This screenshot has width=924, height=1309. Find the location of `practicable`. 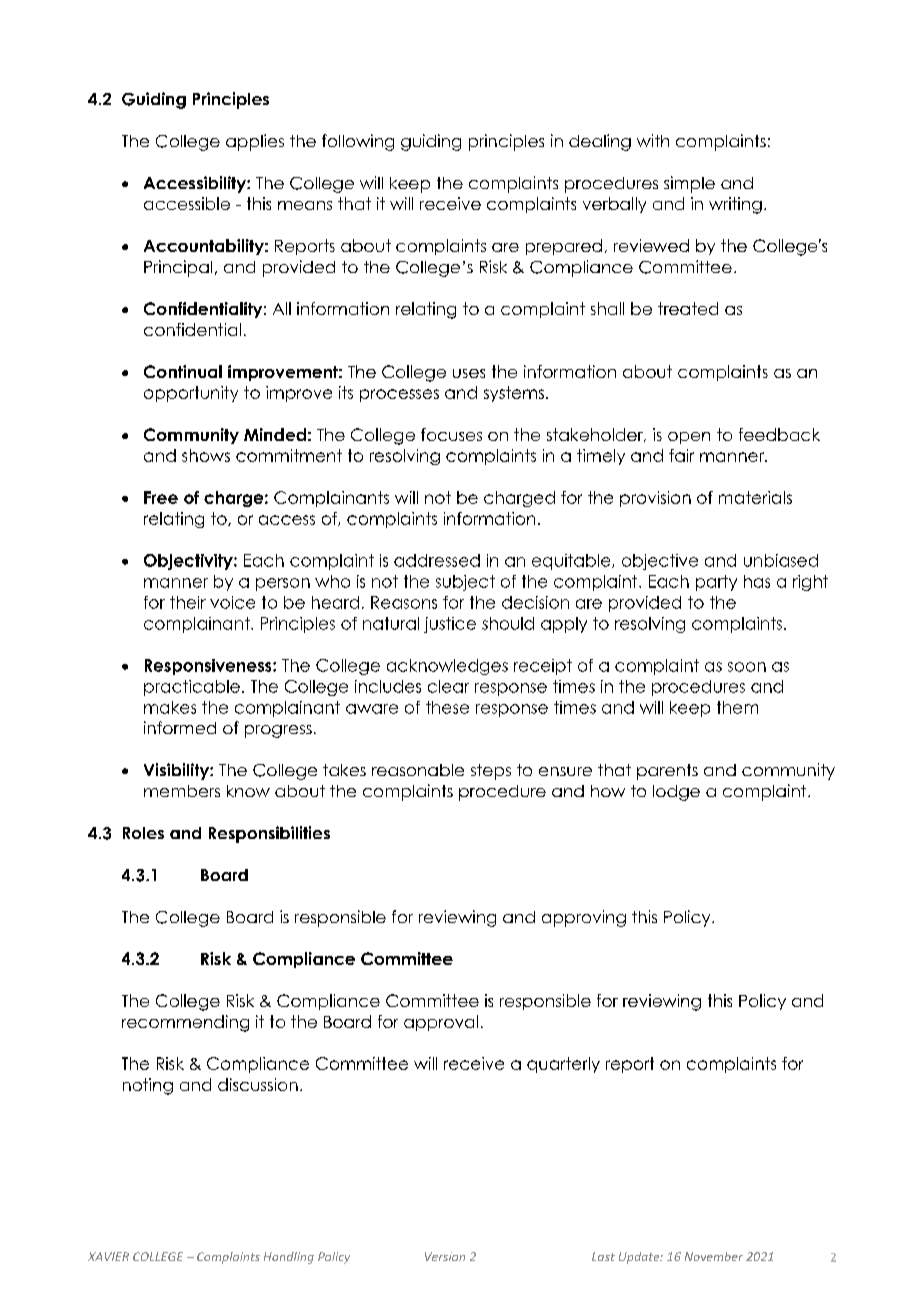

practicable is located at coordinates (192, 688).
